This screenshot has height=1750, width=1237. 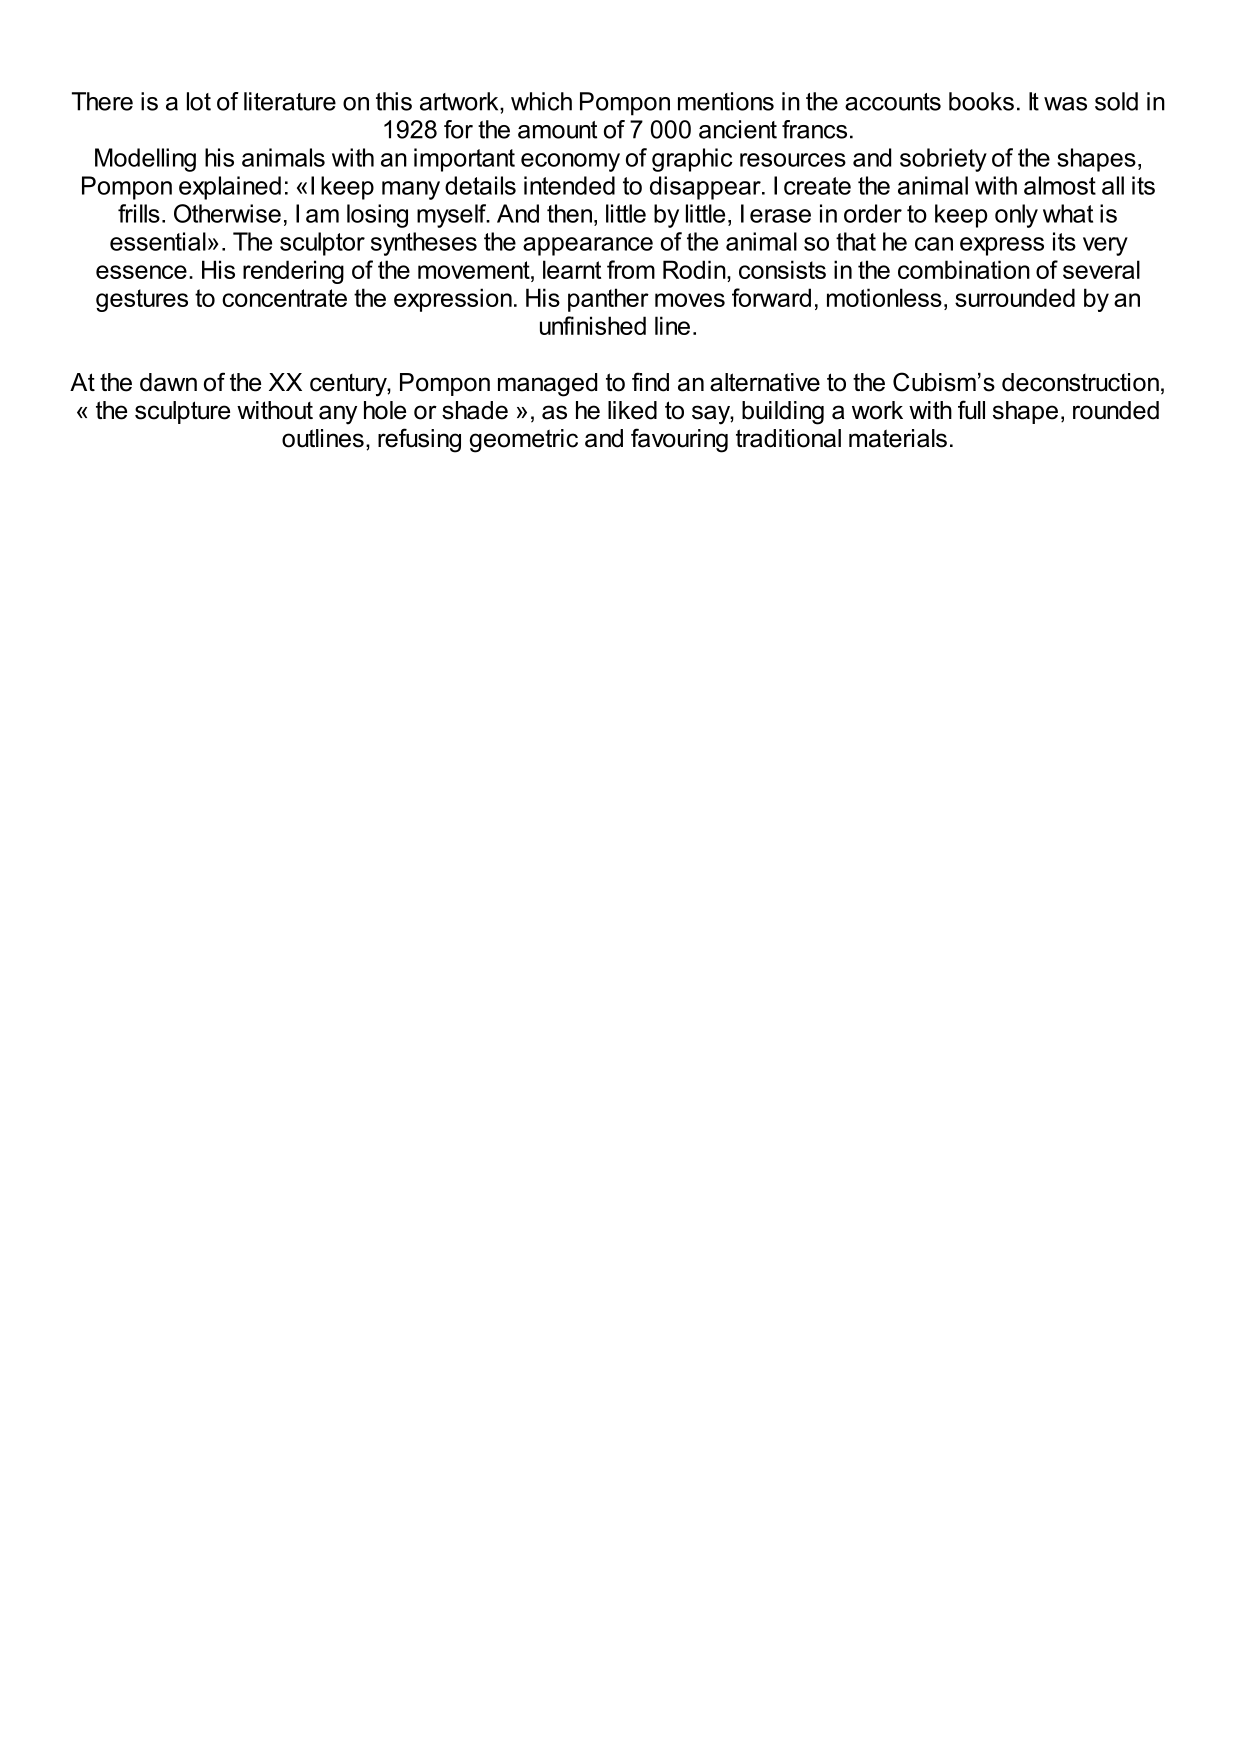 I want to click on almost, so click(x=1060, y=185).
